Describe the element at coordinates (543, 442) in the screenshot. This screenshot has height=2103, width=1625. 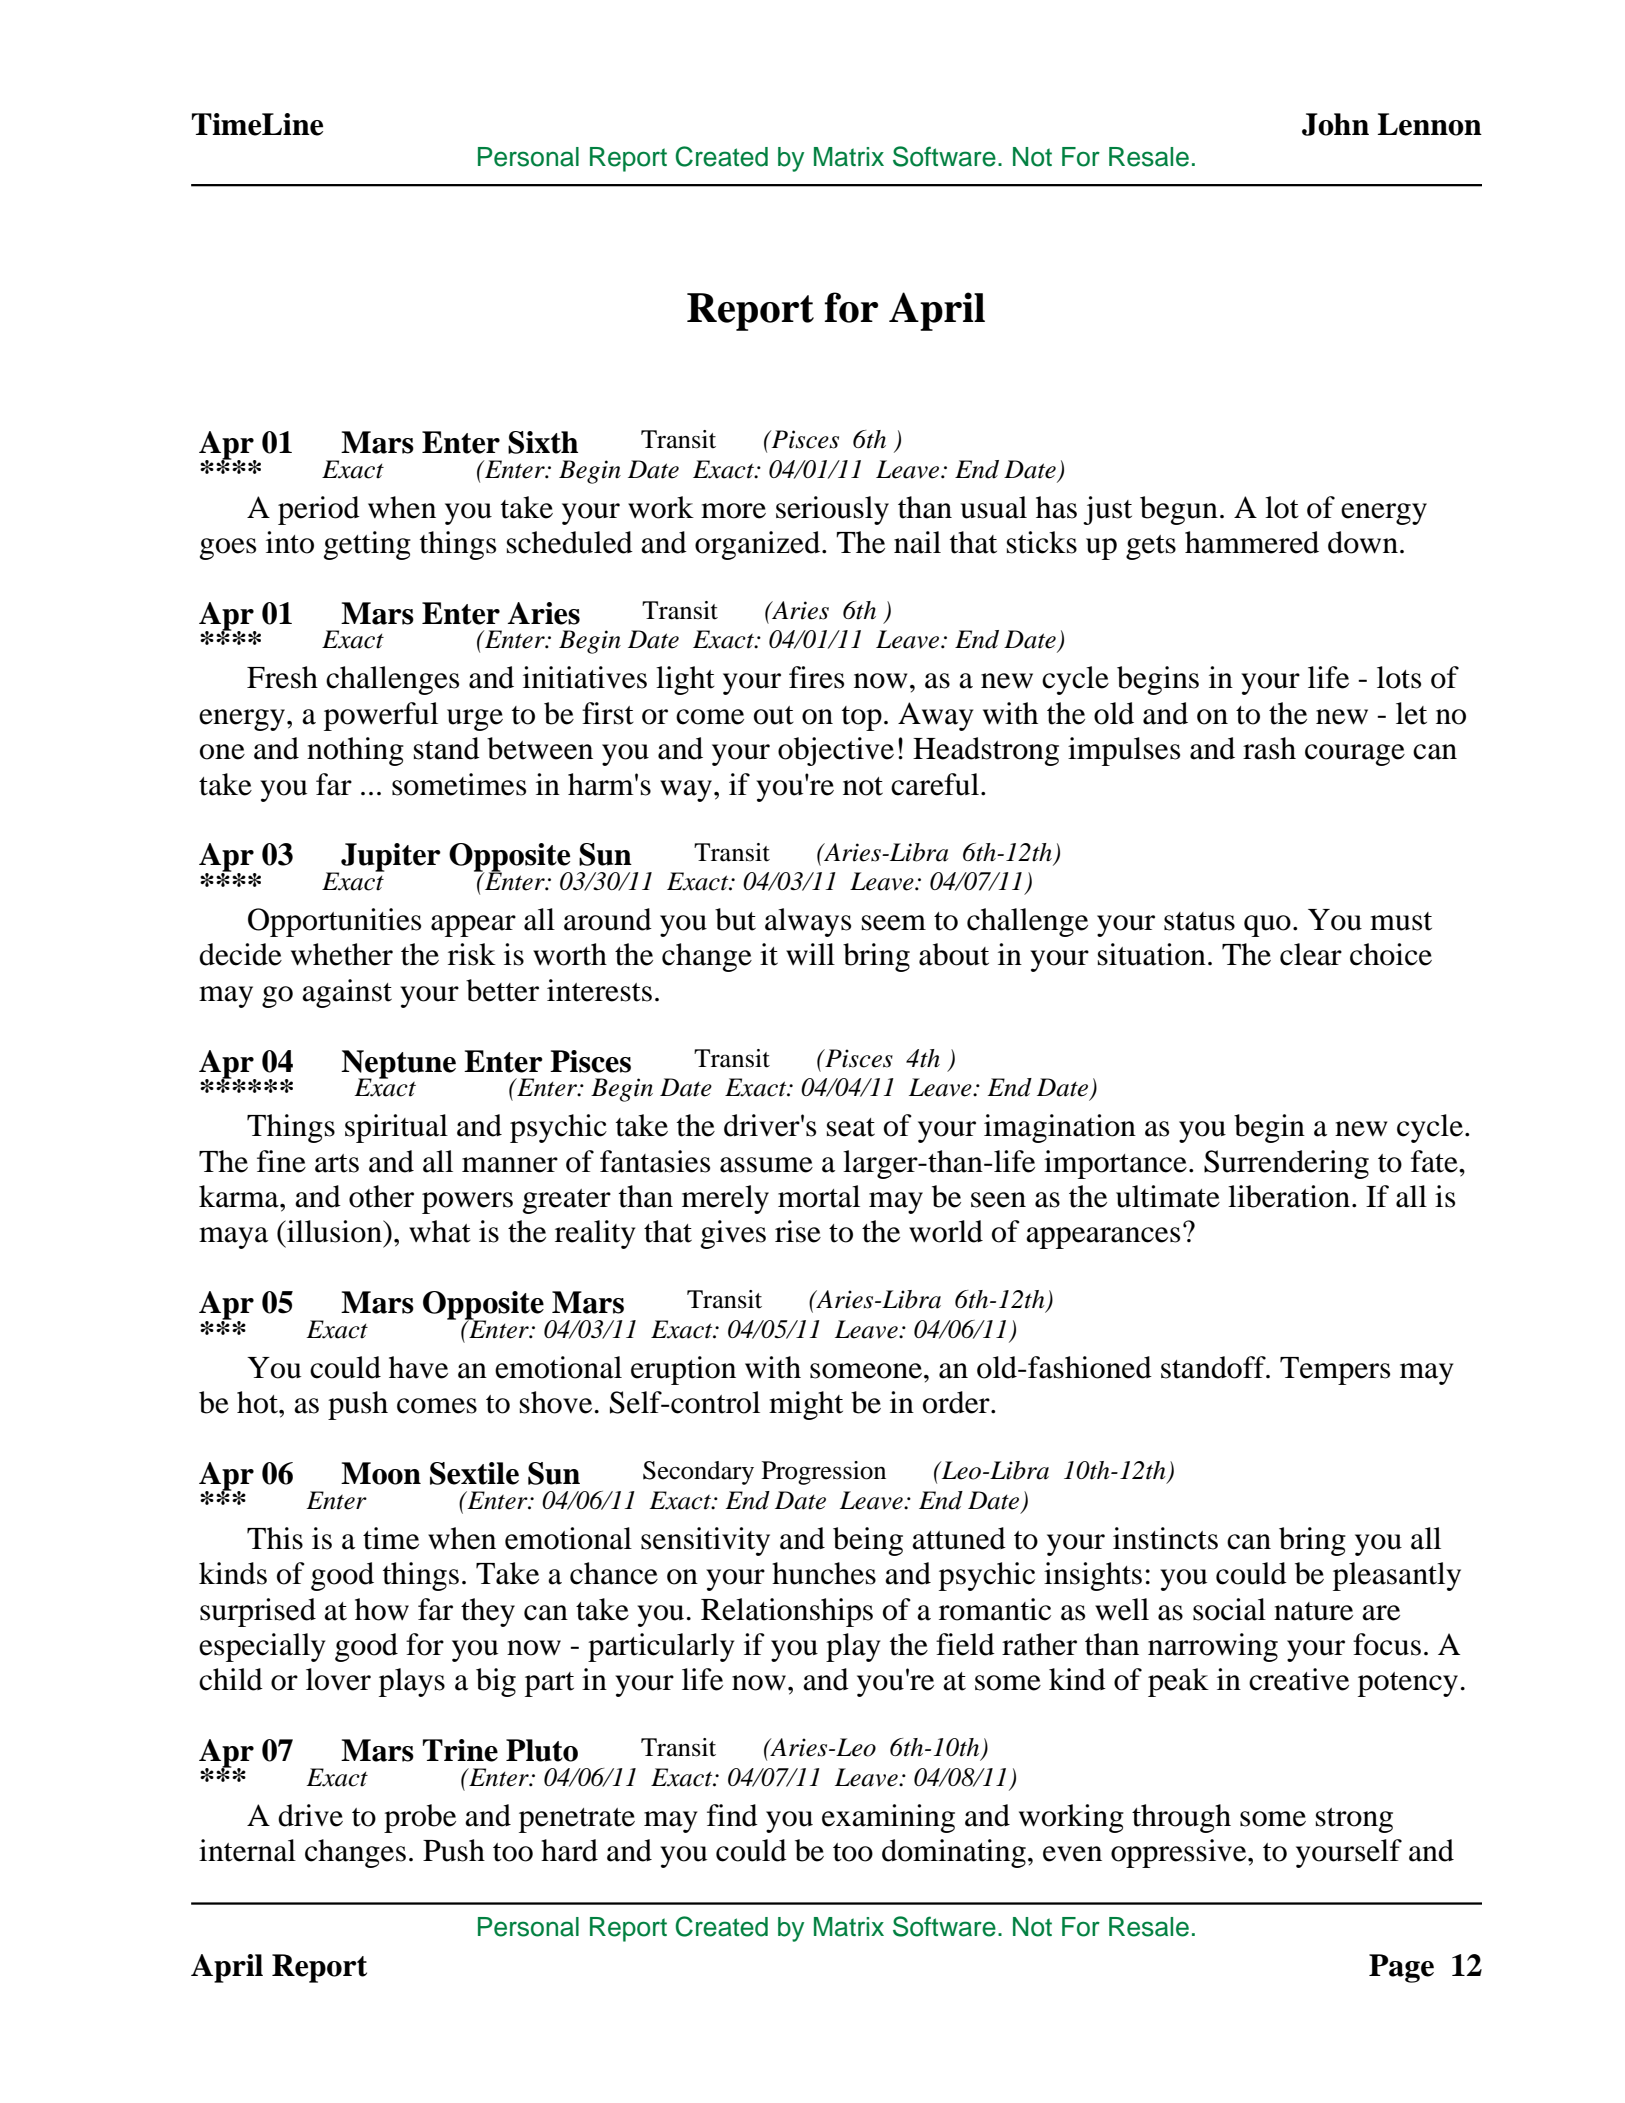
I see `Sixth` at that location.
